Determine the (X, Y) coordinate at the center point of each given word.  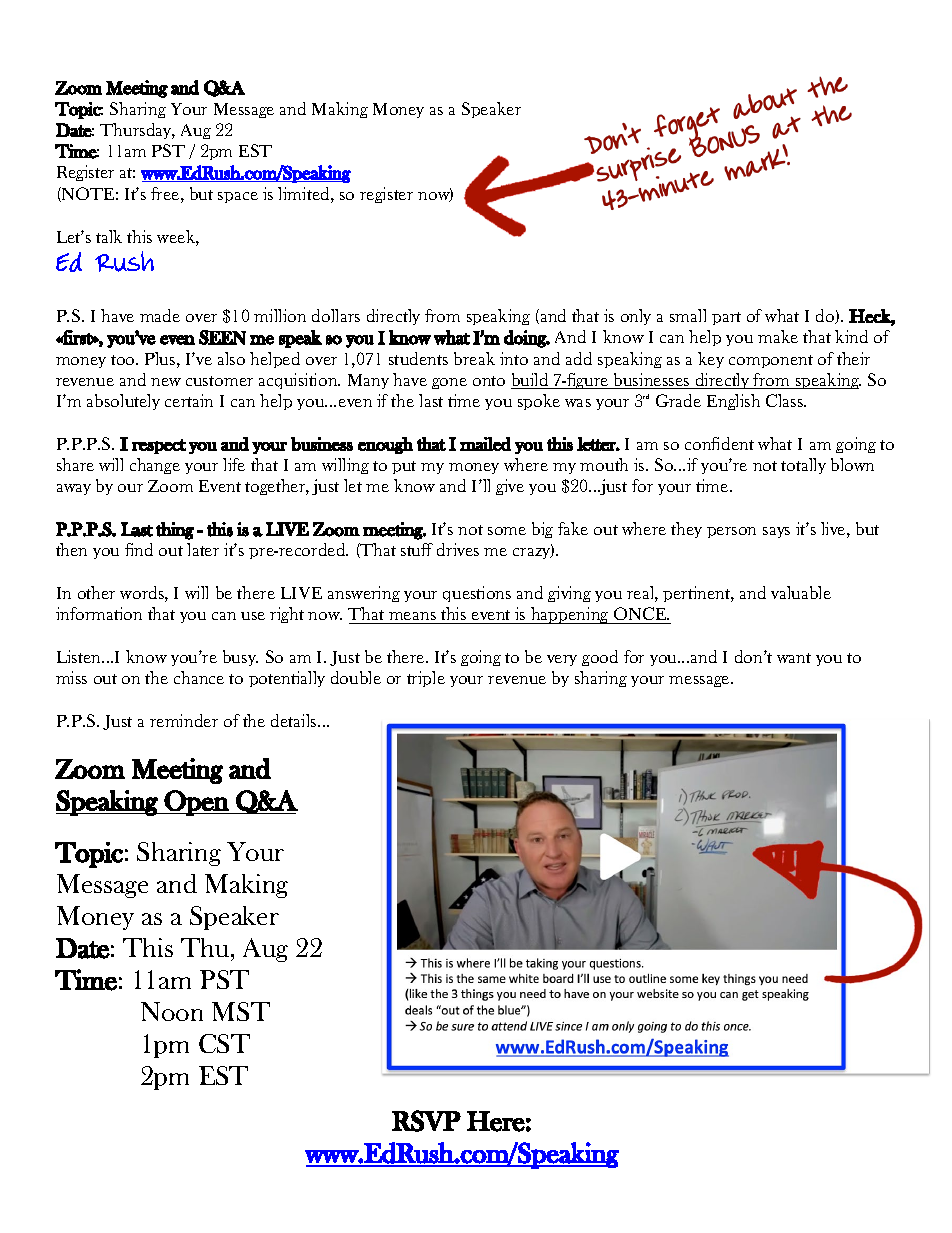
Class (786, 400)
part (726, 318)
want (794, 658)
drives (458, 549)
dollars (336, 315)
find (139, 549)
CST (224, 1043)
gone (449, 383)
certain (189, 400)
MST (241, 1011)
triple (426, 679)
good (600, 658)
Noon (172, 1011)
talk (109, 236)
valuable (801, 592)
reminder (184, 720)
